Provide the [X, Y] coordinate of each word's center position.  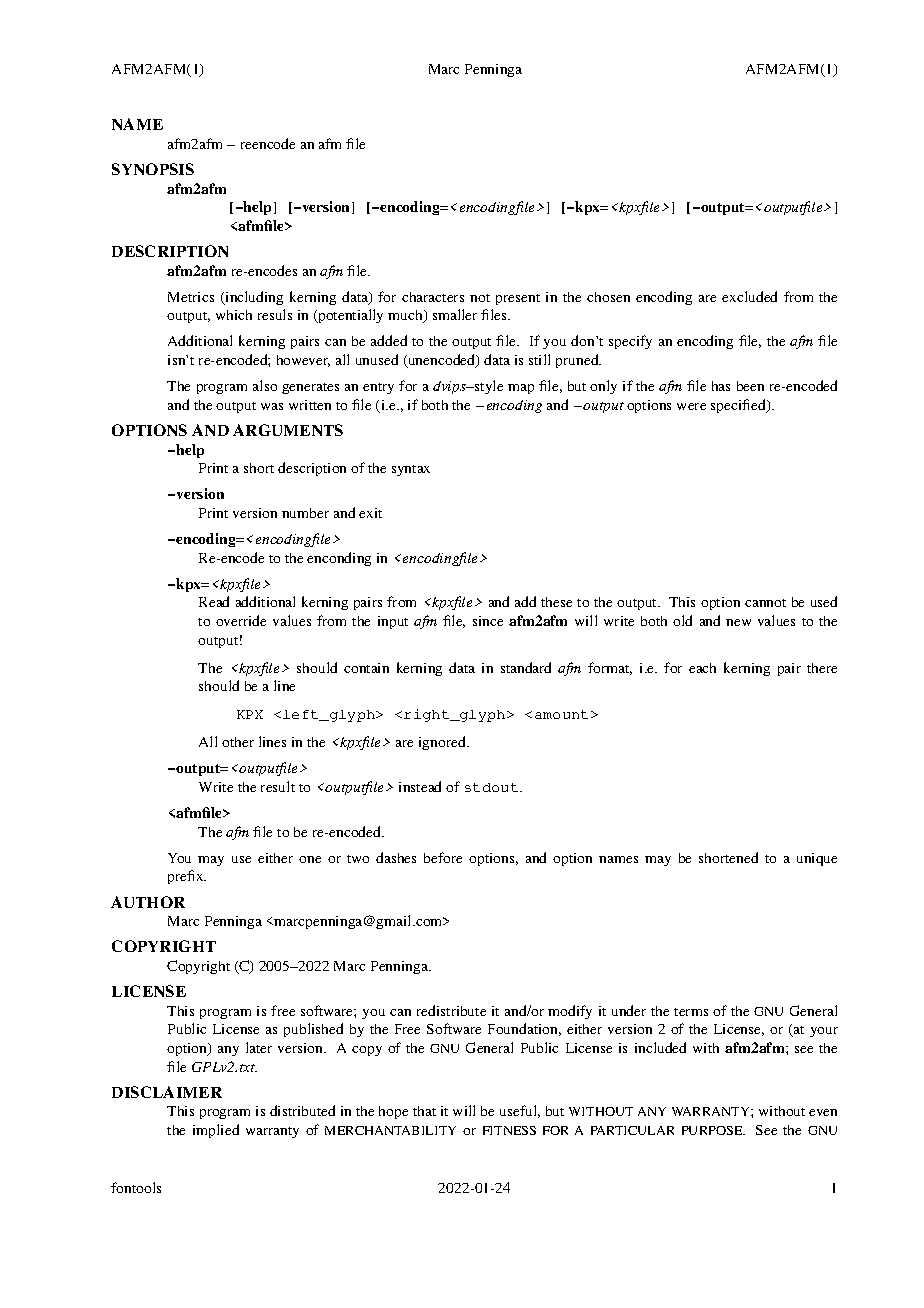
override [241, 620]
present [518, 299]
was [272, 406]
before [443, 857]
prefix [187, 877]
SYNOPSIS [153, 169]
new [738, 622]
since [488, 621]
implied [216, 1131]
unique [817, 859]
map [521, 389]
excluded [749, 296]
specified [739, 406]
